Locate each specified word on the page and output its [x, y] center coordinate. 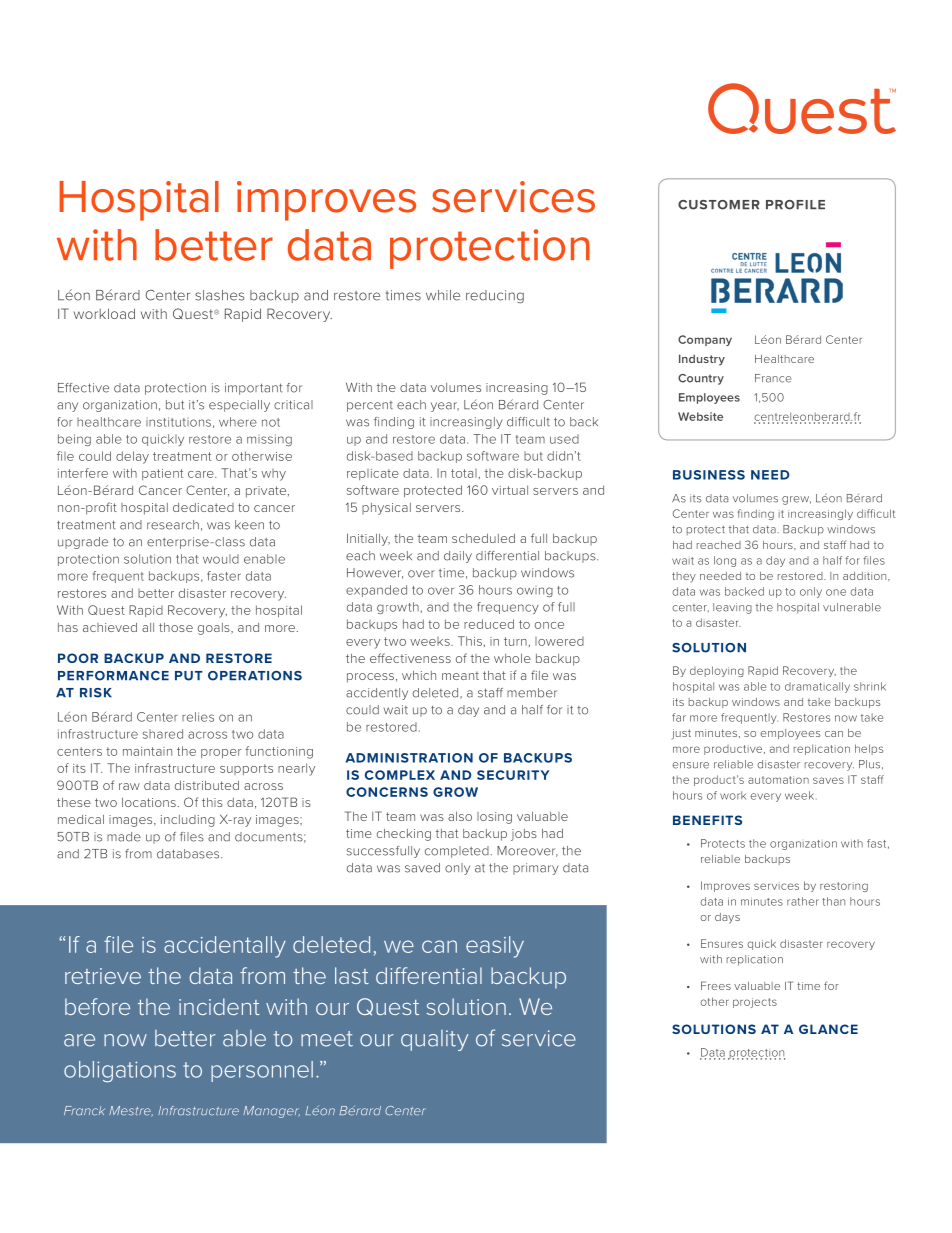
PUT [189, 676]
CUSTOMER [719, 205]
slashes [219, 295]
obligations [120, 1071]
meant [460, 675]
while [443, 295]
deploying [717, 671]
